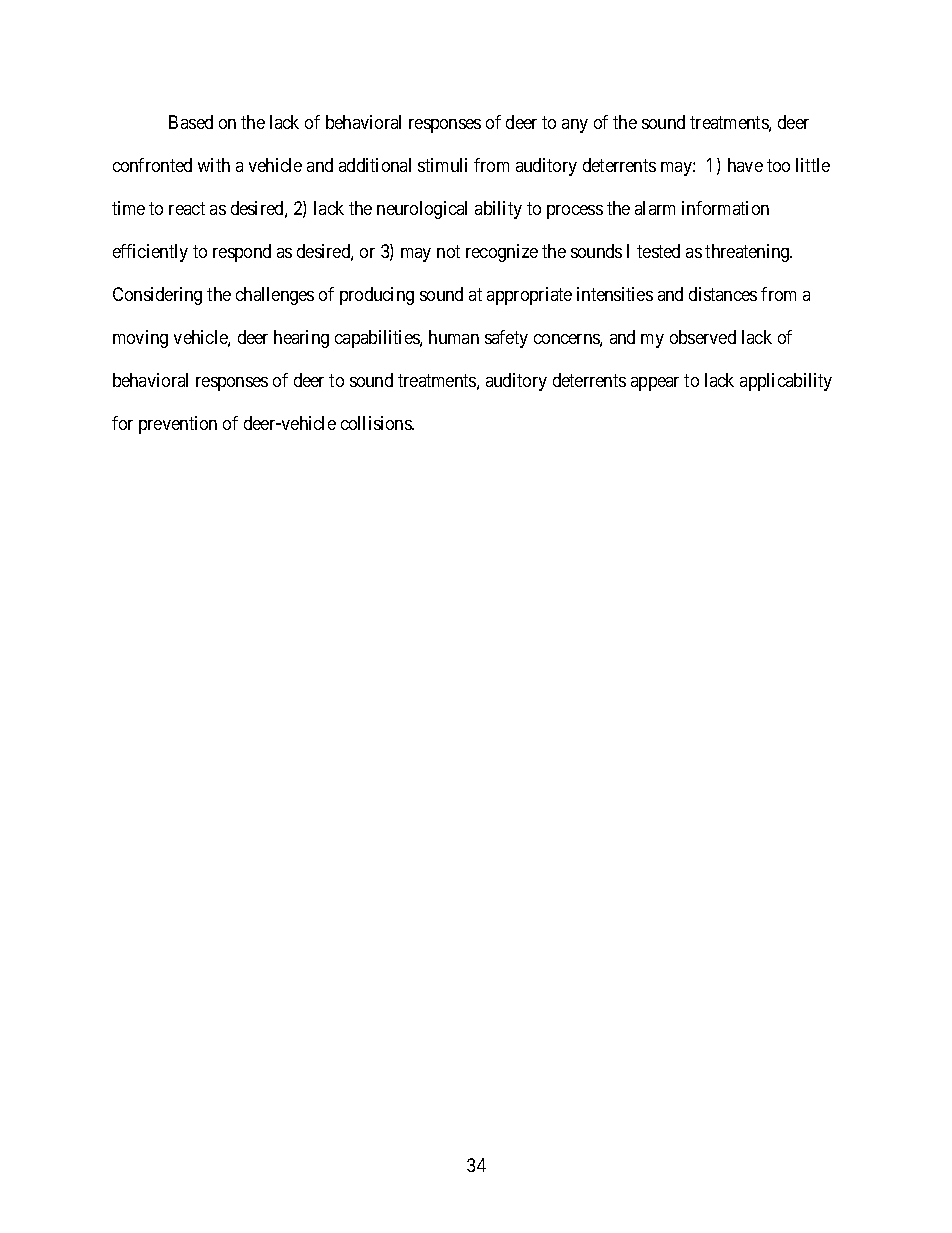 This screenshot has height=1233, width=952. I want to click on human, so click(454, 337).
